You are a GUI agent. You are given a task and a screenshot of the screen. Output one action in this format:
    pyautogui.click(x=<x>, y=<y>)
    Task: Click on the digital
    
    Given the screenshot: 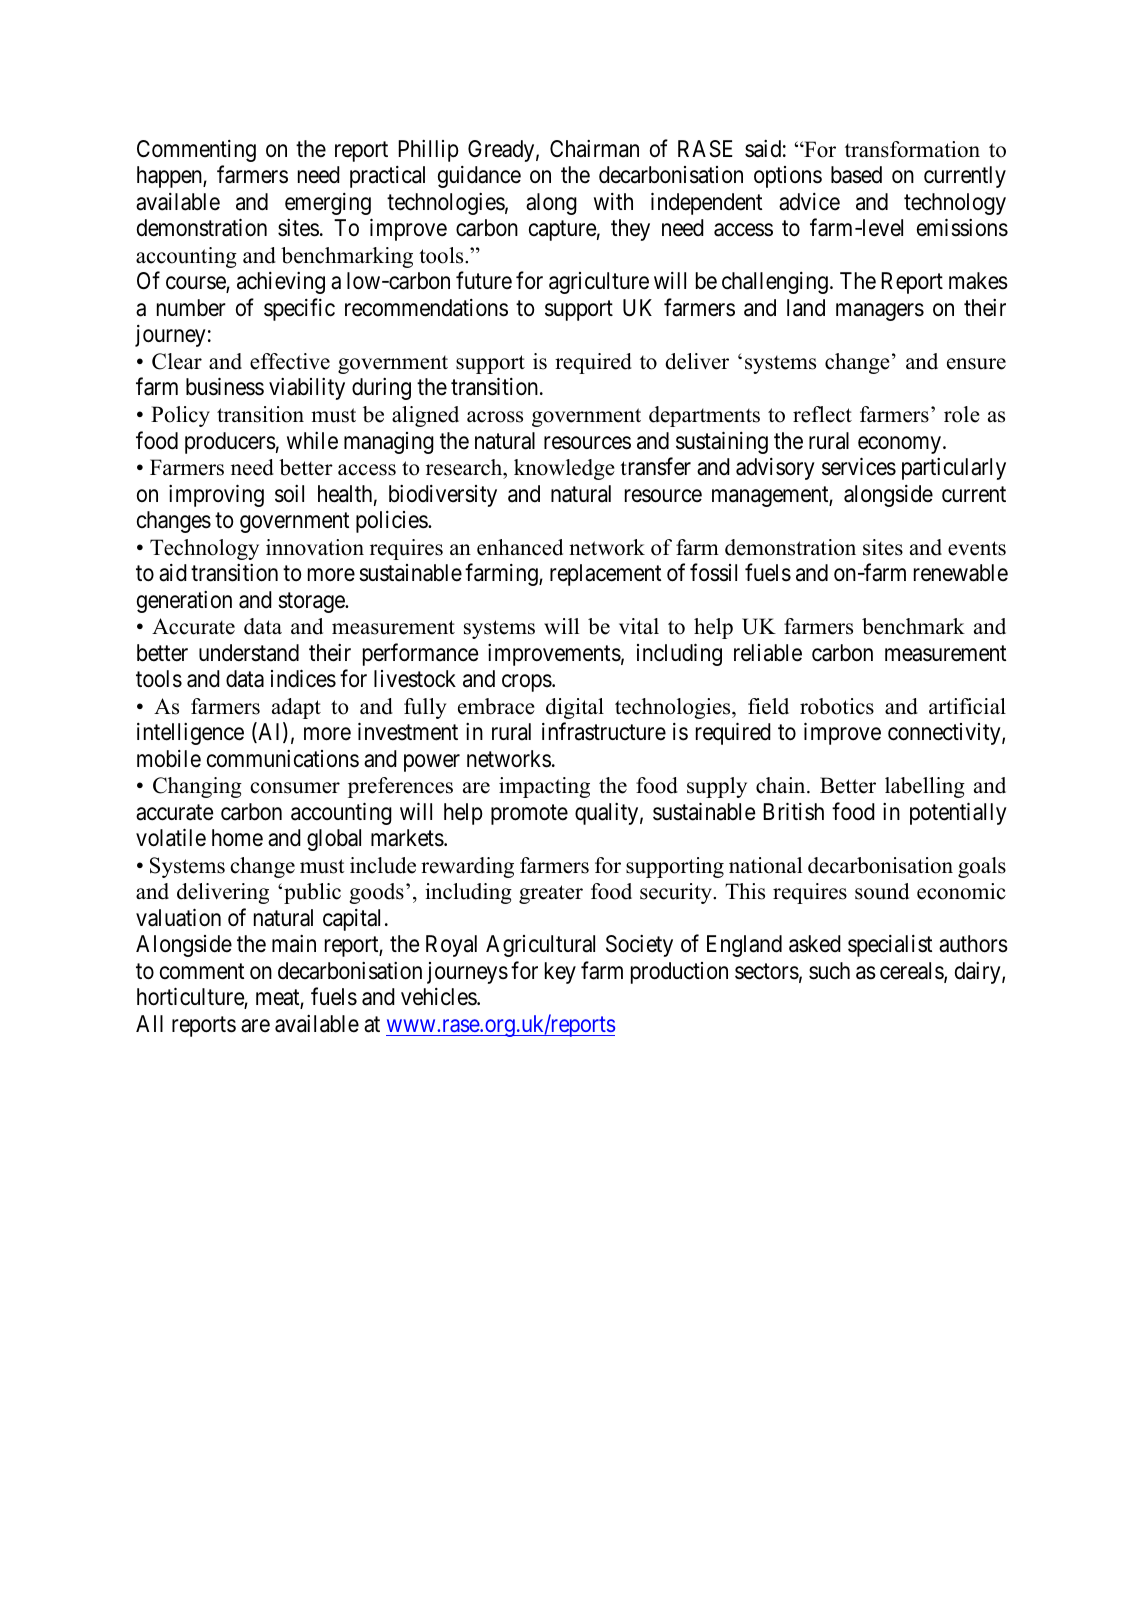 What is the action you would take?
    pyautogui.click(x=575, y=708)
